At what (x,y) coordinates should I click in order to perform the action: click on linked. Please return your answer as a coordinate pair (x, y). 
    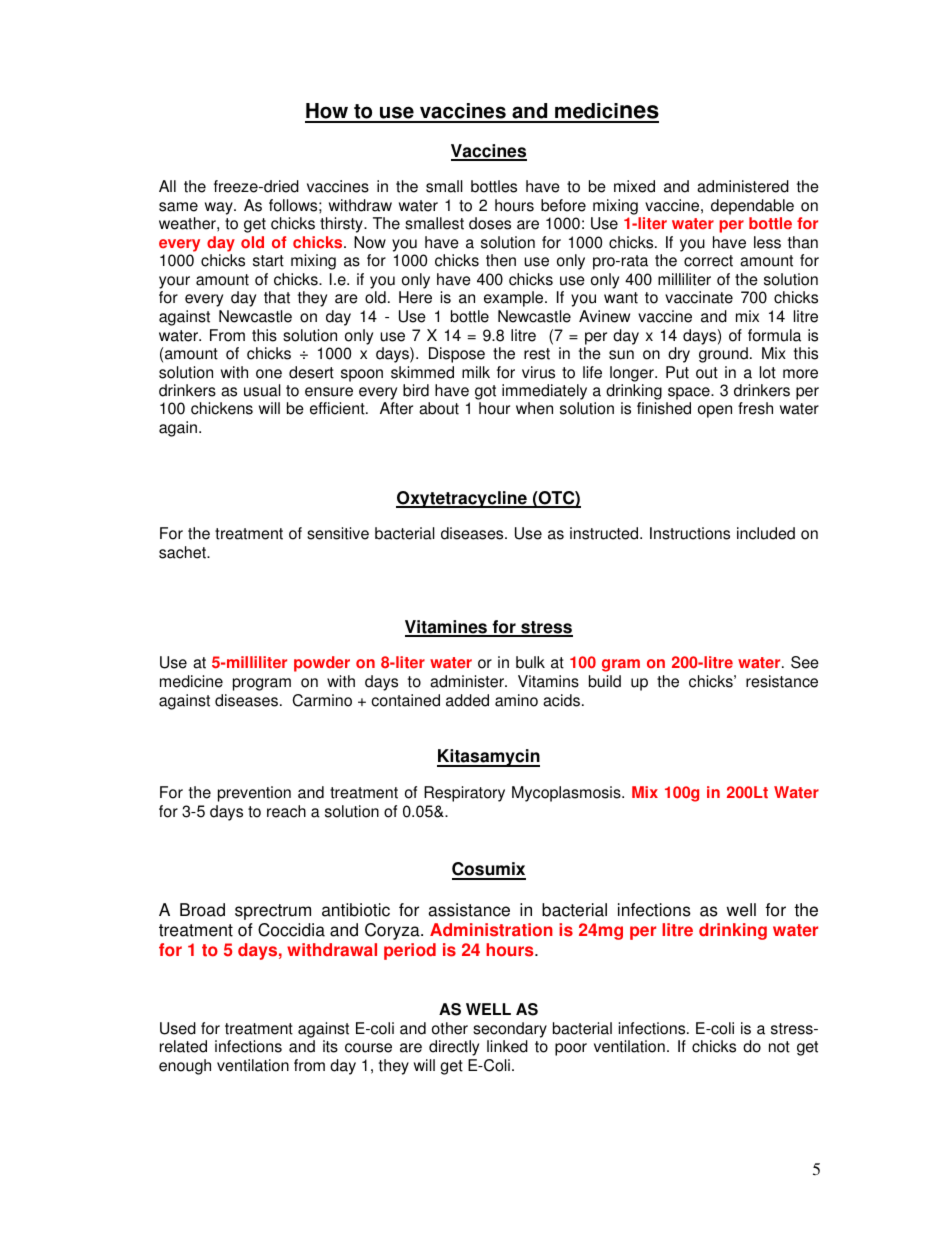
    Looking at the image, I should click on (507, 1046).
